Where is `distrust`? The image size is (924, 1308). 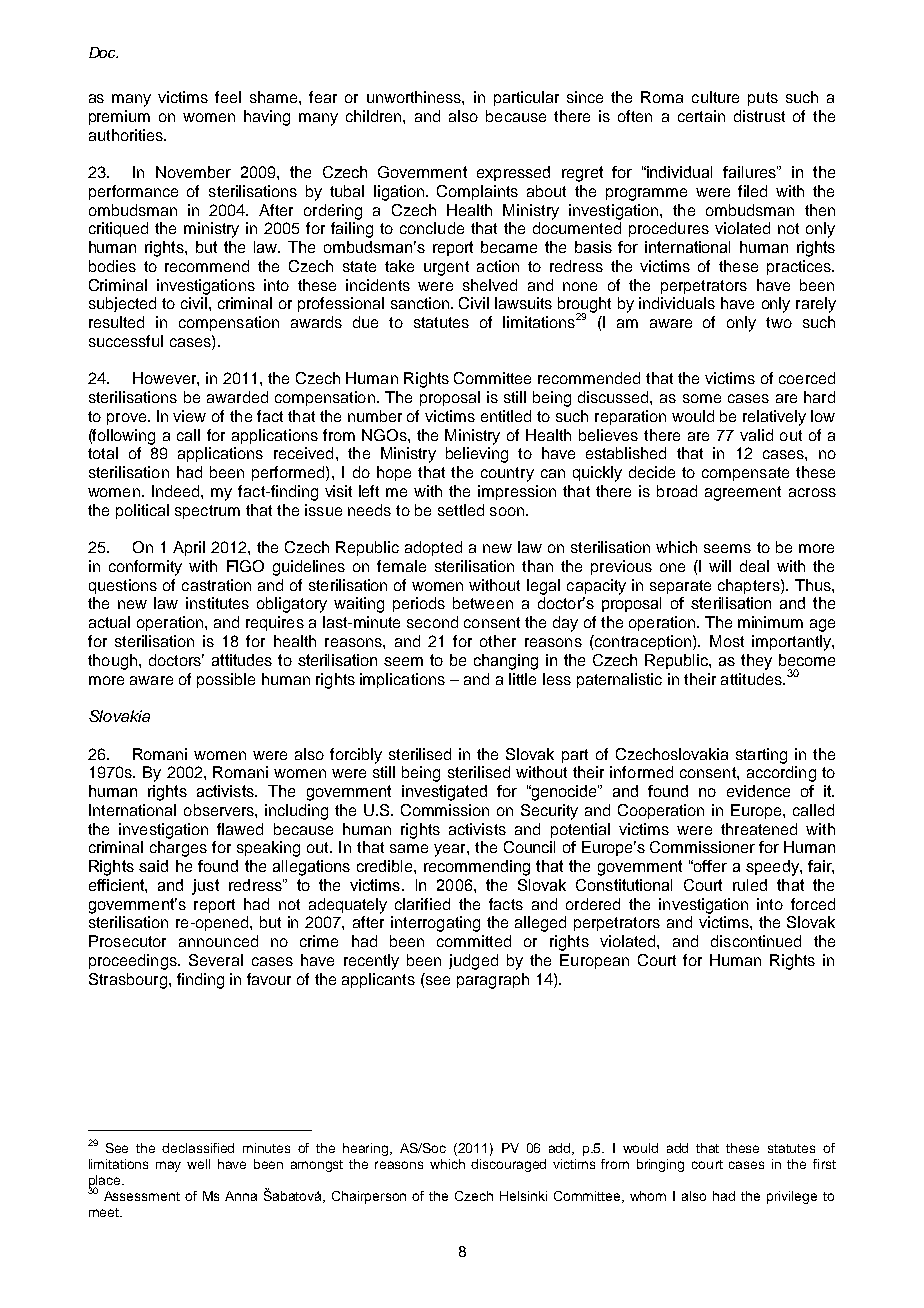
distrust is located at coordinates (759, 116).
